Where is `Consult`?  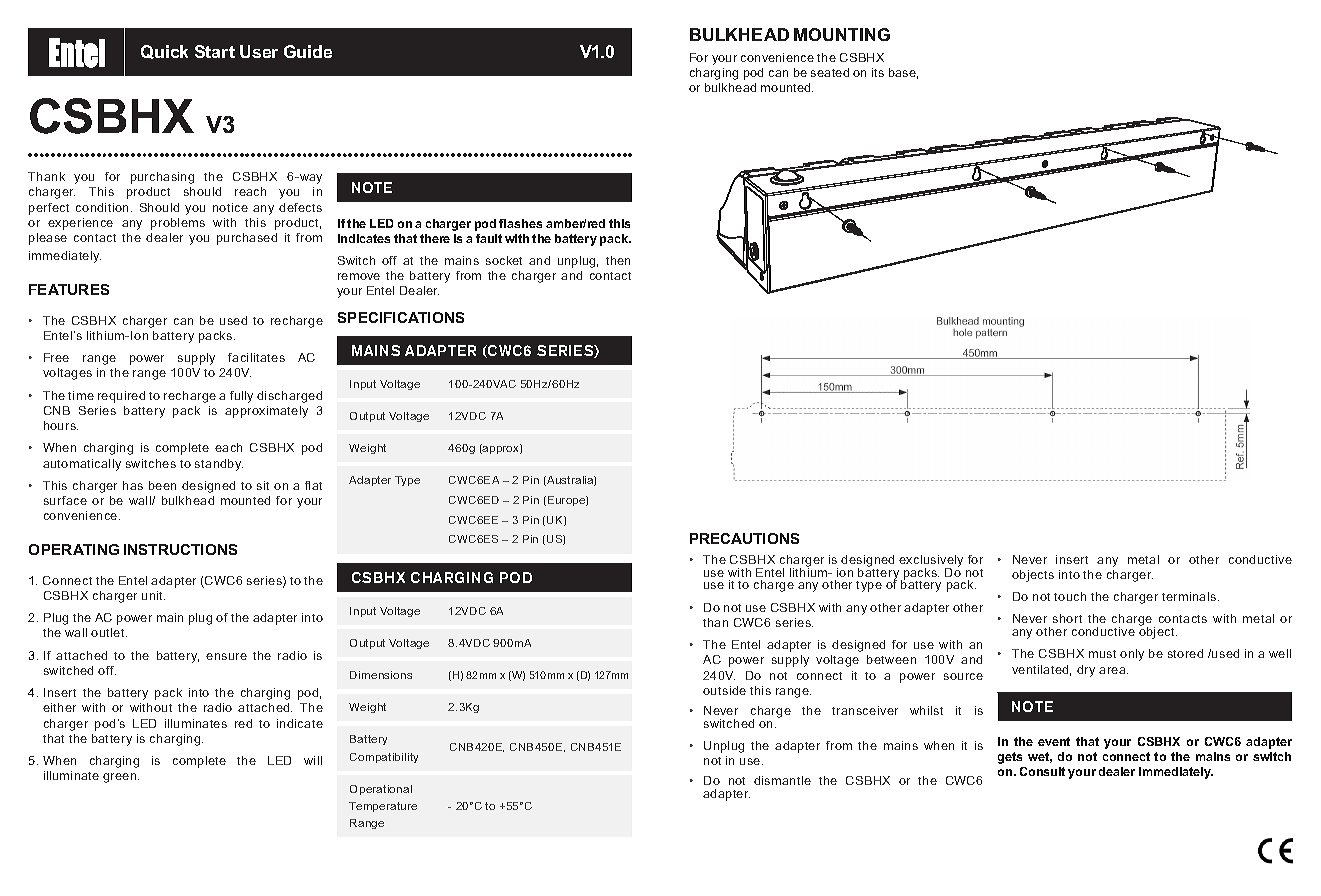
Consult is located at coordinates (1042, 771).
